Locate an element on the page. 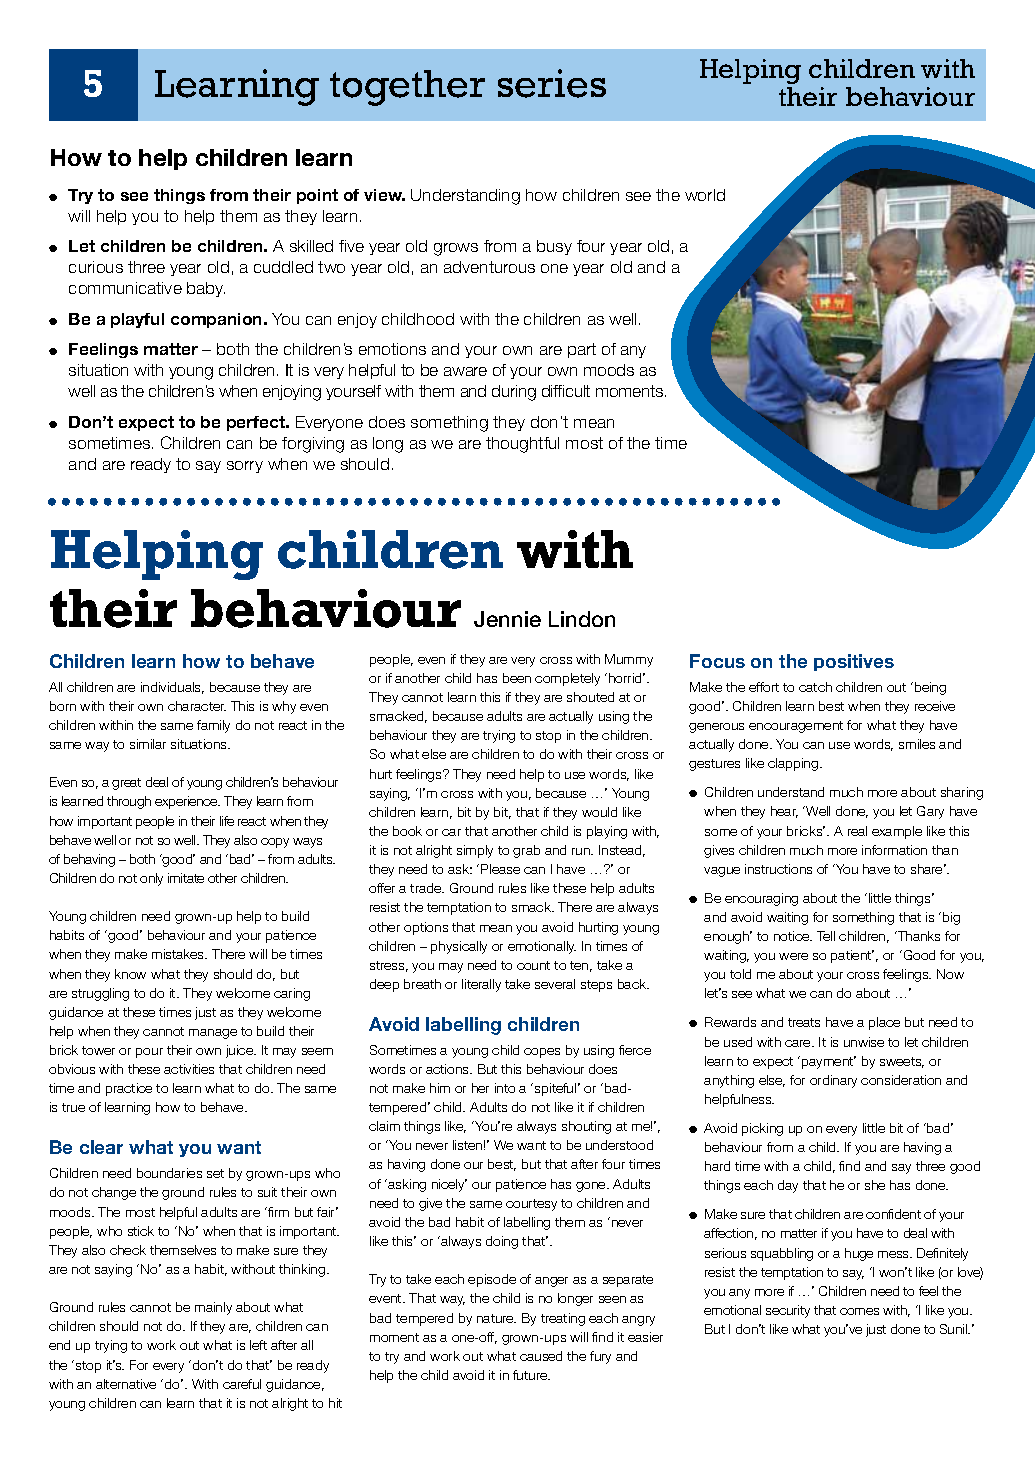  part is located at coordinates (582, 350).
